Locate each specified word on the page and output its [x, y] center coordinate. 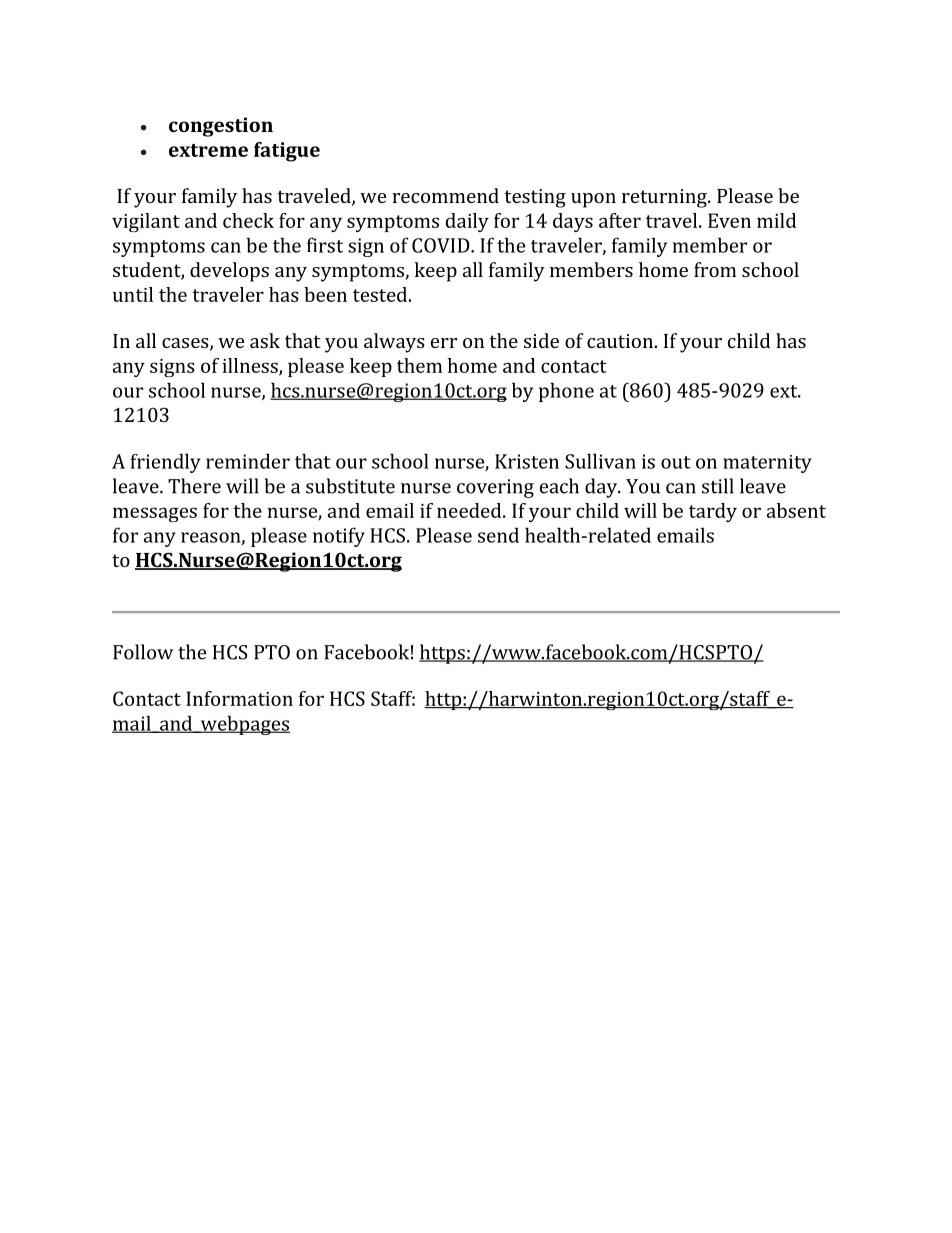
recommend [445, 195]
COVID [442, 245]
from [715, 269]
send [498, 535]
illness [251, 366]
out [676, 462]
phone [566, 392]
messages [155, 514]
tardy [713, 512]
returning [665, 198]
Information [239, 698]
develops [229, 272]
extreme [208, 150]
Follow [143, 652]
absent [796, 510]
